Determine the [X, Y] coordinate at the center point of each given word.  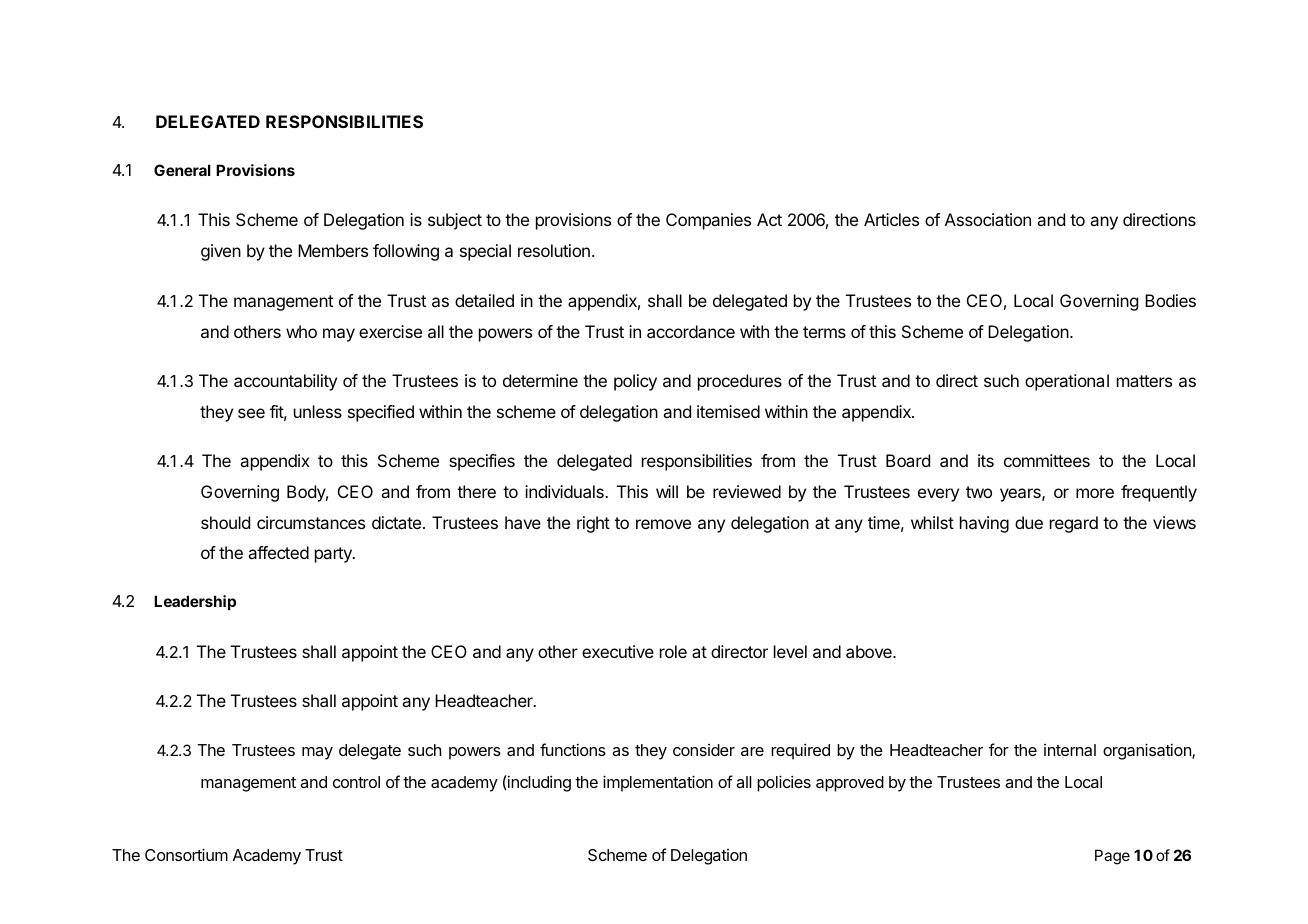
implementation [658, 783]
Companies [708, 221]
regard [1074, 524]
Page [1112, 857]
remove [663, 524]
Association [988, 219]
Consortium [186, 854]
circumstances [311, 522]
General [182, 170]
